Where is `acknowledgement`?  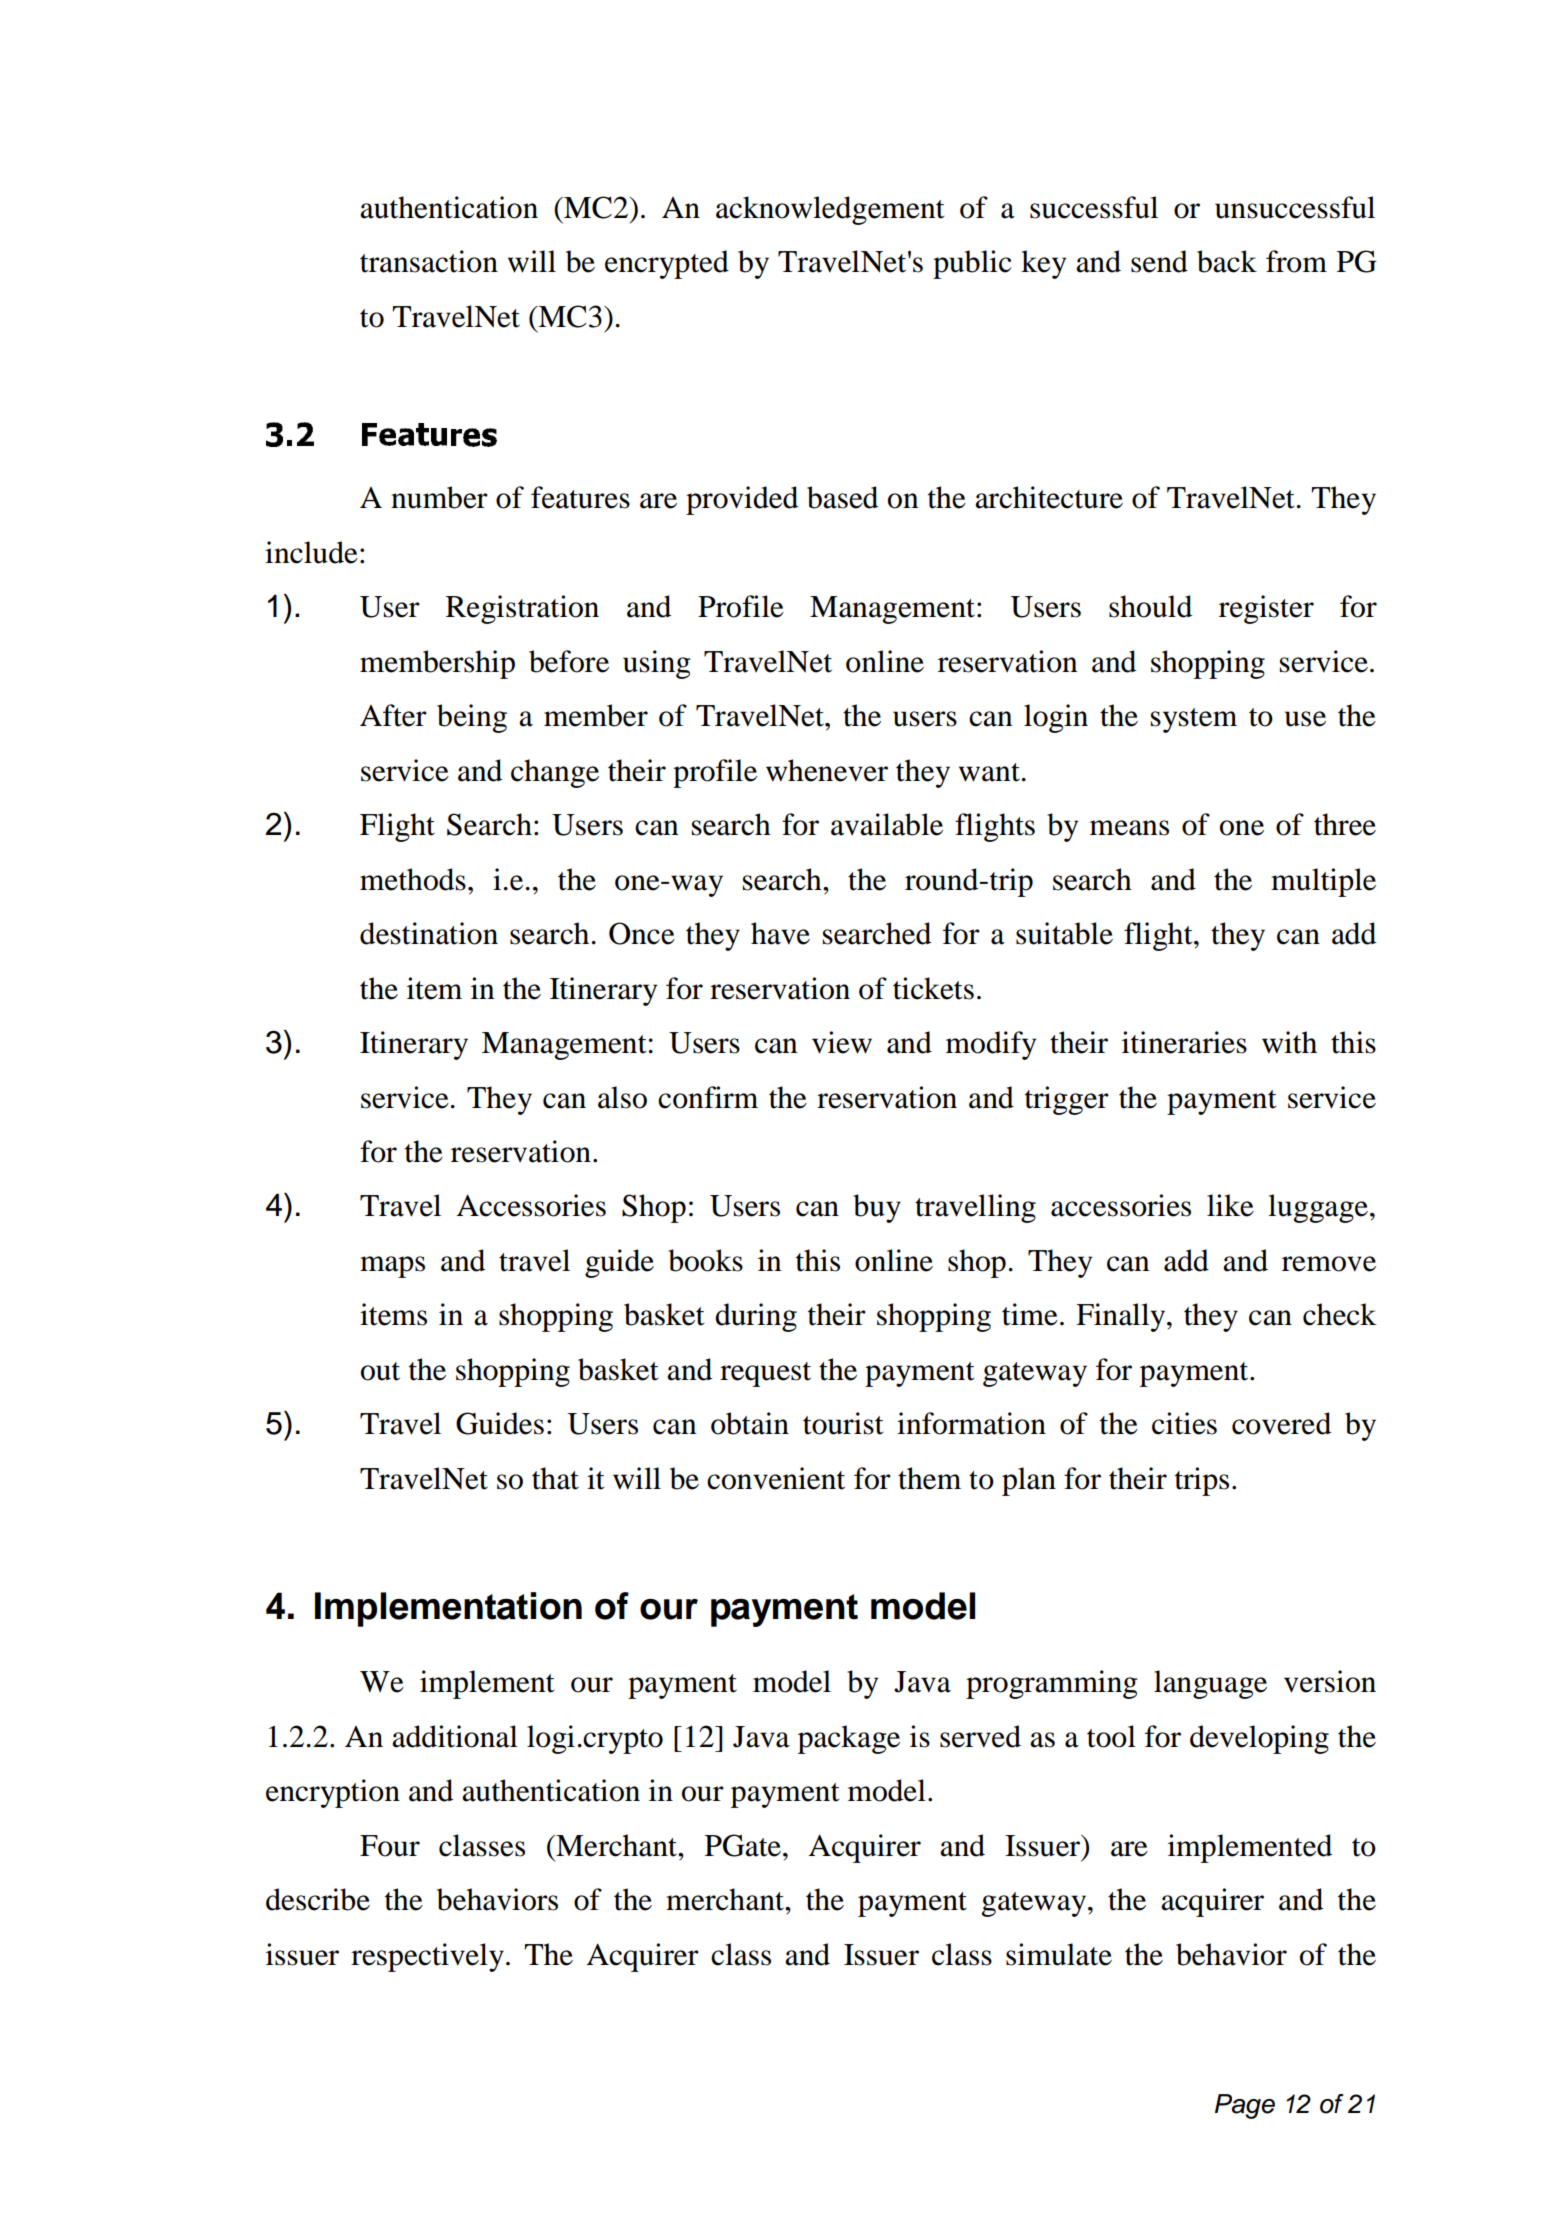 acknowledgement is located at coordinates (830, 210).
